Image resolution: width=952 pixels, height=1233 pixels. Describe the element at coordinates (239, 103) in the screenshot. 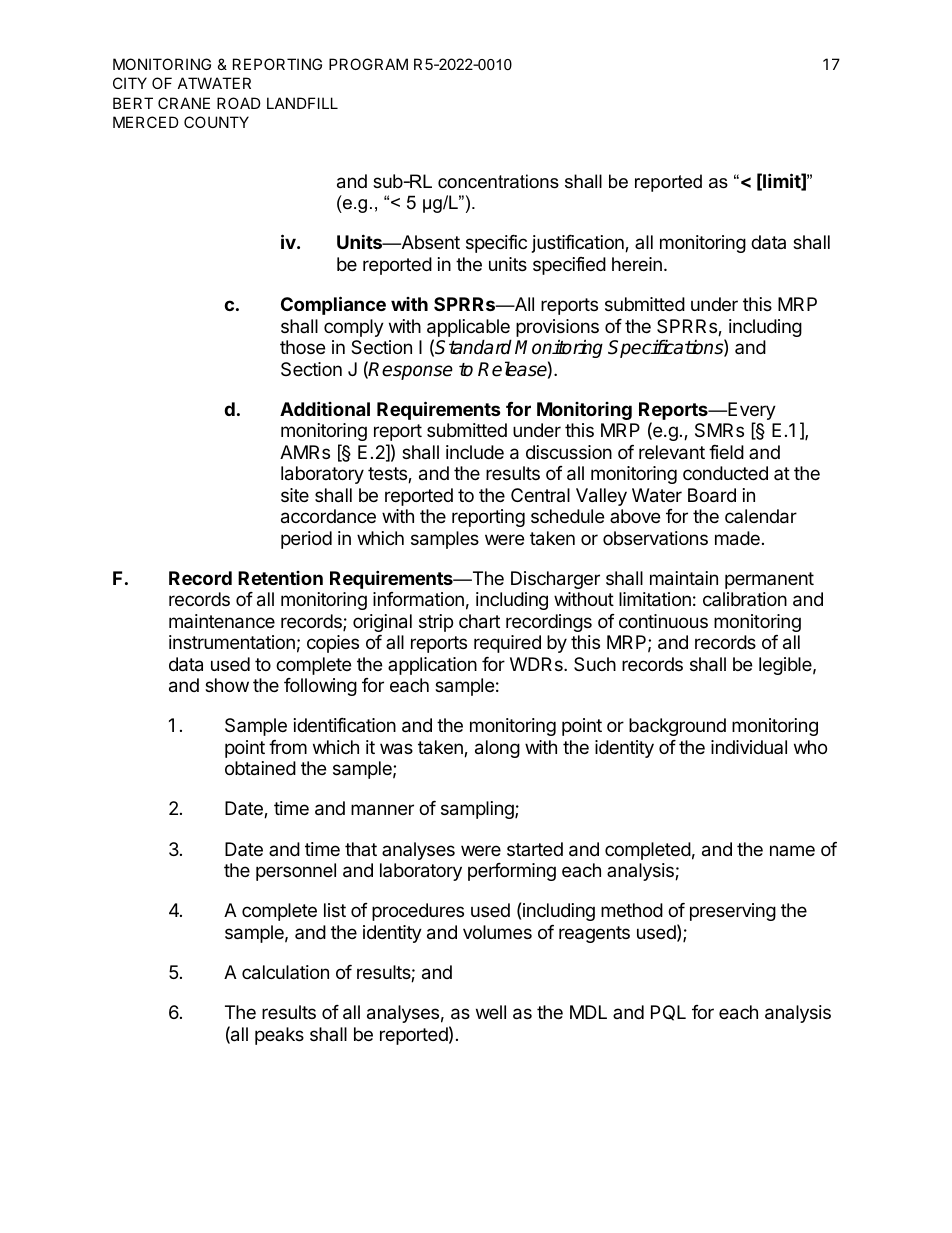

I see `ROAD` at that location.
